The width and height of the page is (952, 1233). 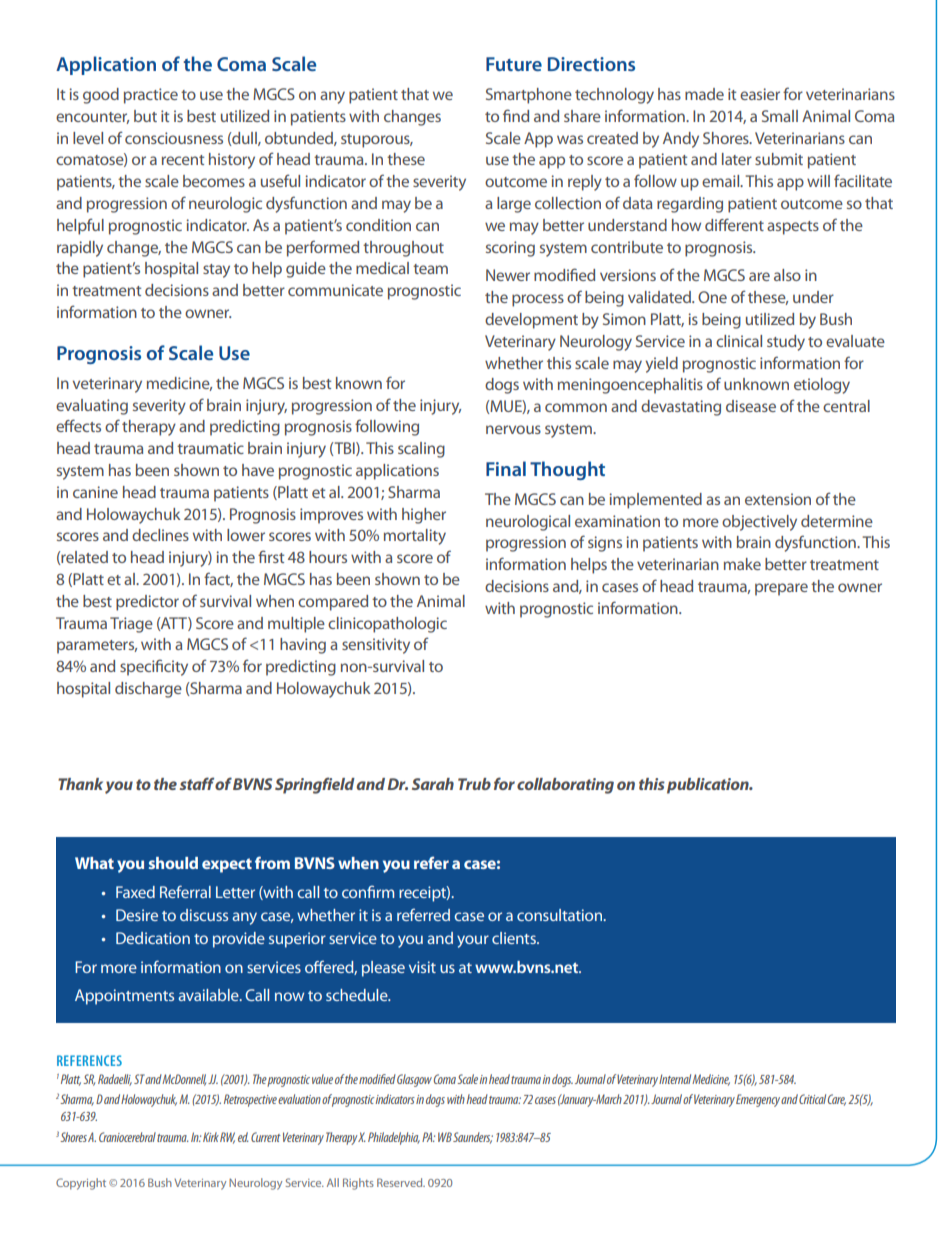 I want to click on easier, so click(x=760, y=94).
